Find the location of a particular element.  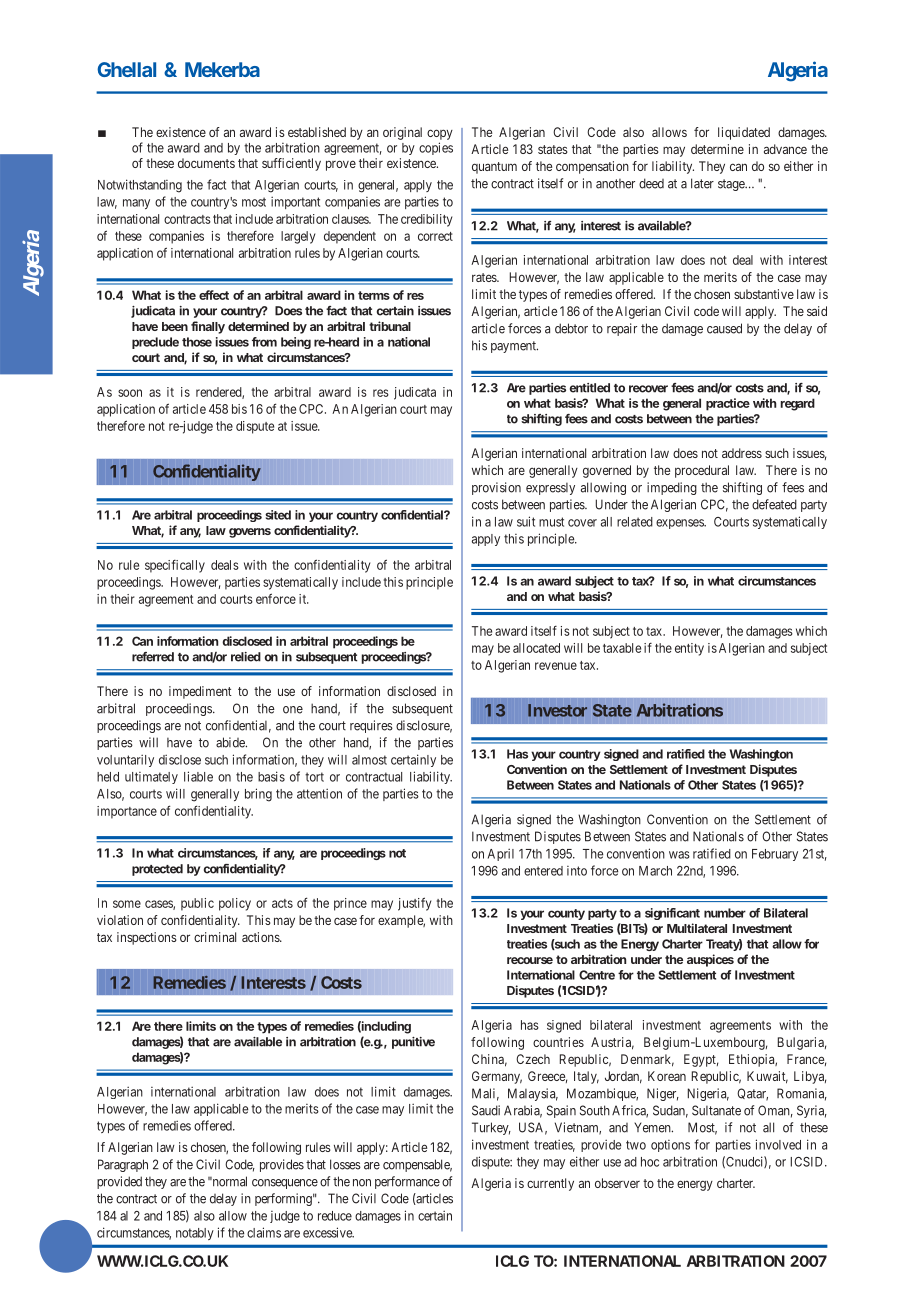

bis is located at coordinates (239, 409).
